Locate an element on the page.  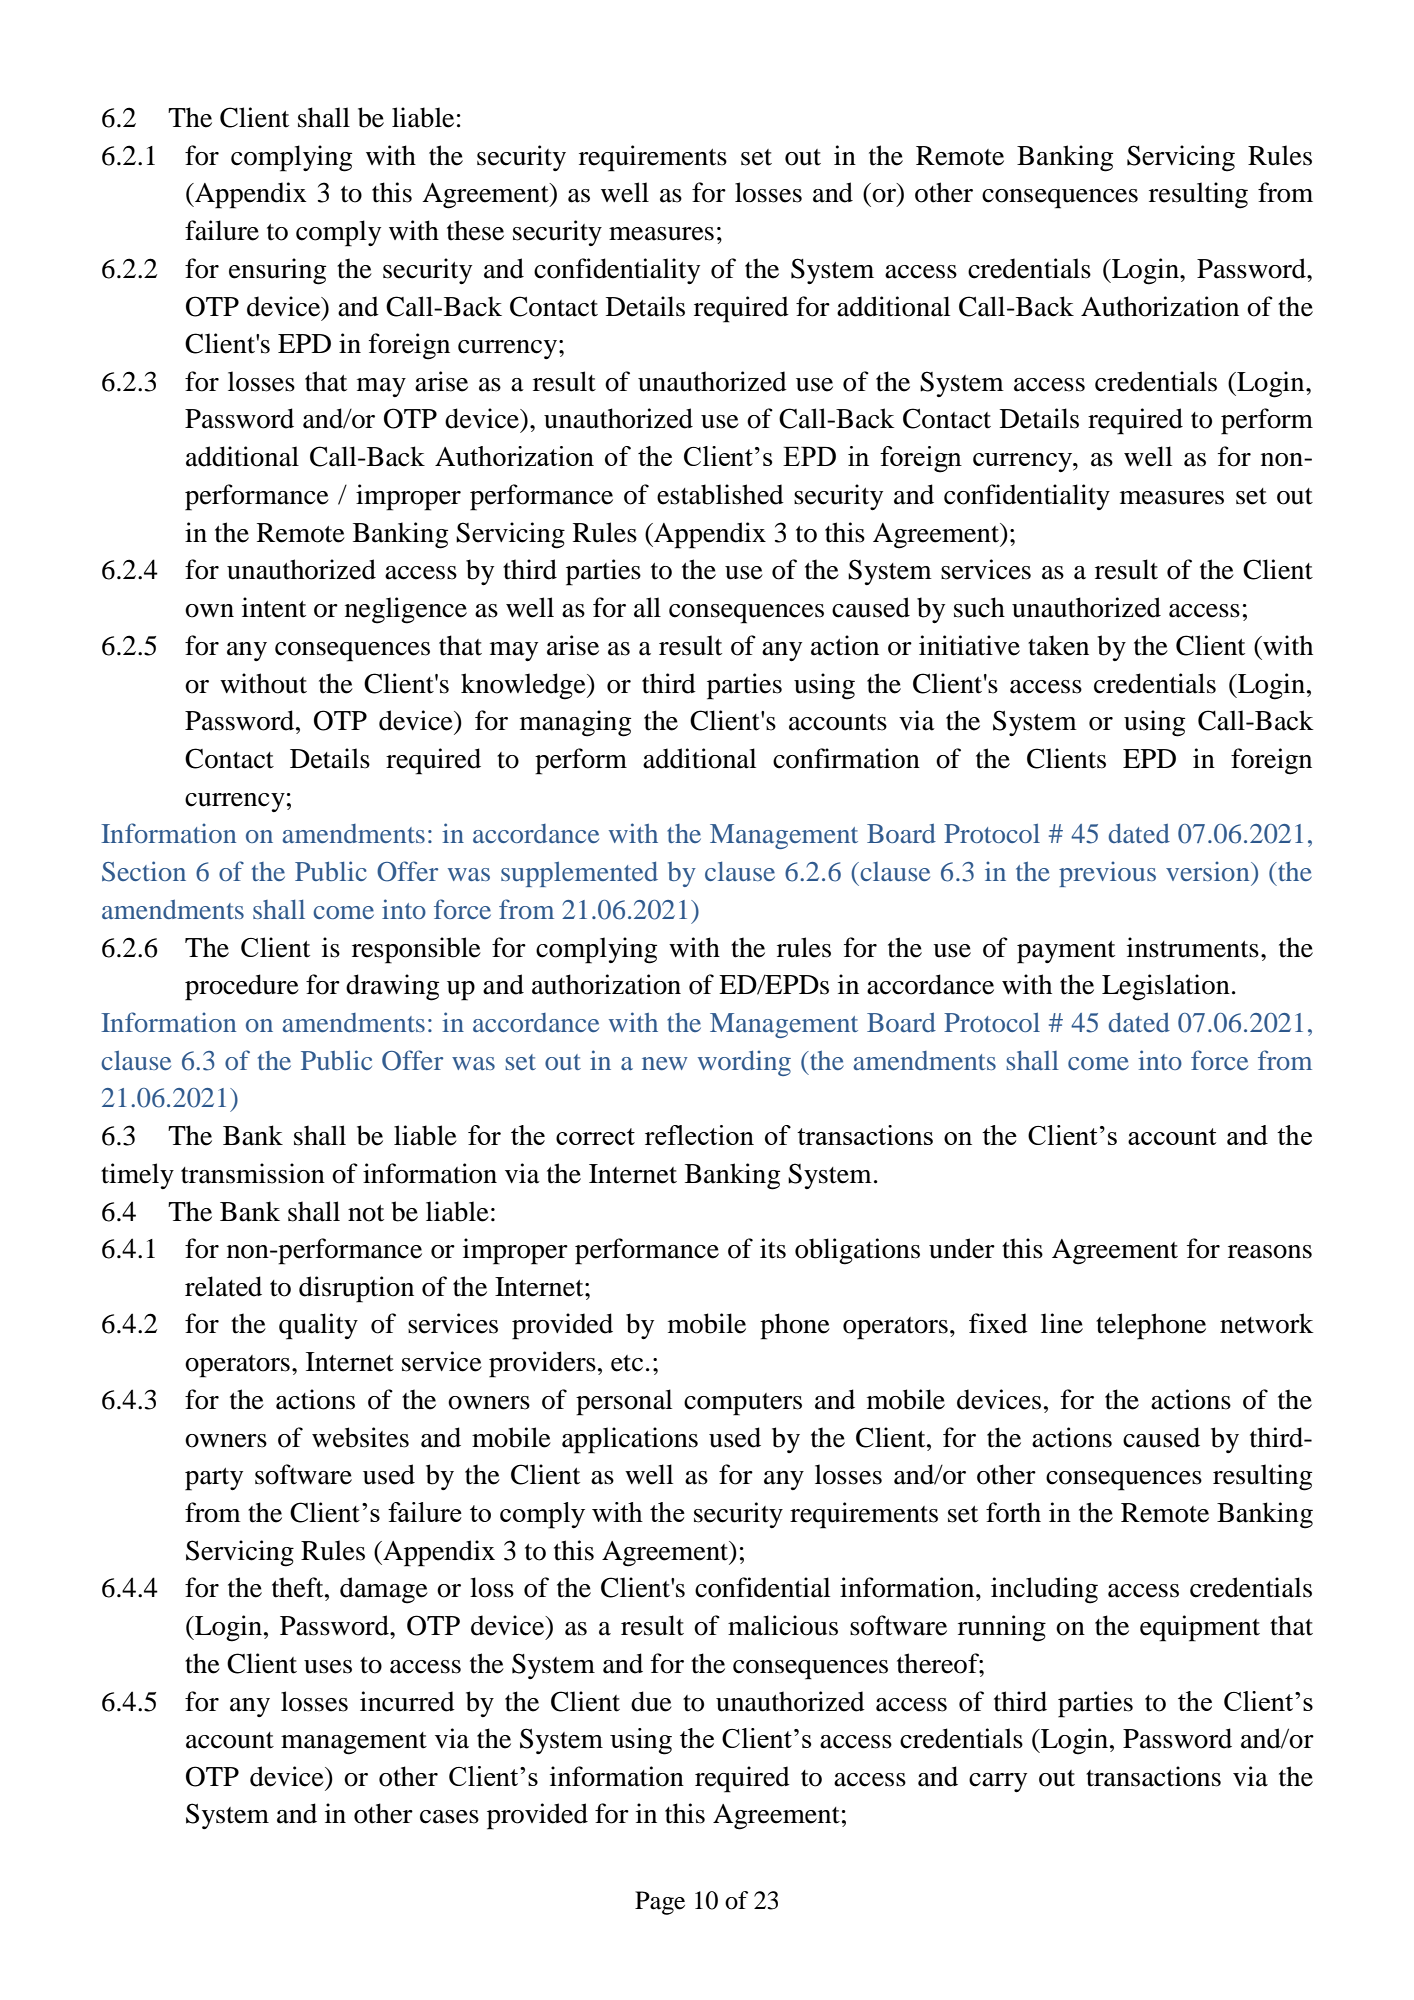
procedure is located at coordinates (242, 987).
